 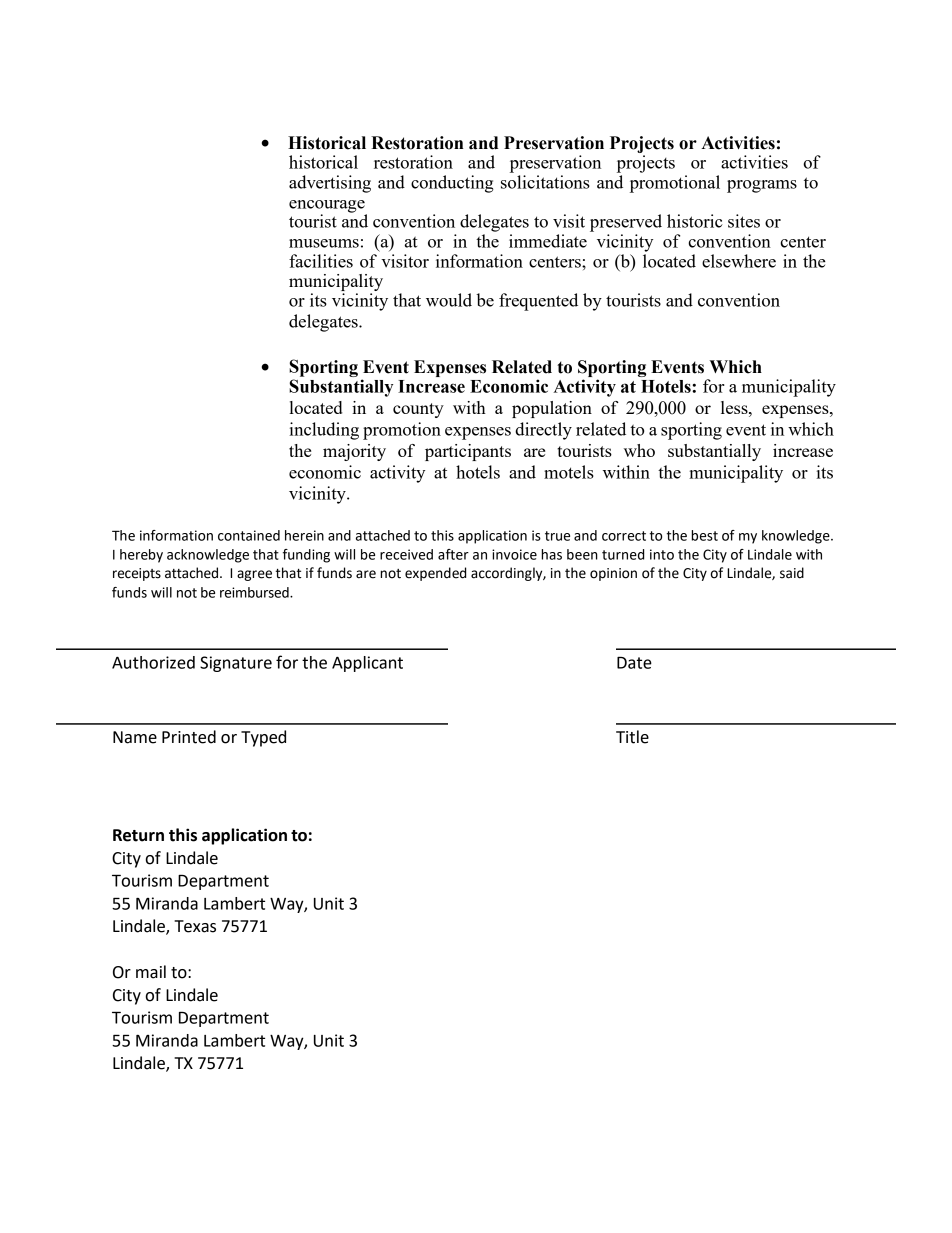 I want to click on encourage, so click(x=328, y=207).
